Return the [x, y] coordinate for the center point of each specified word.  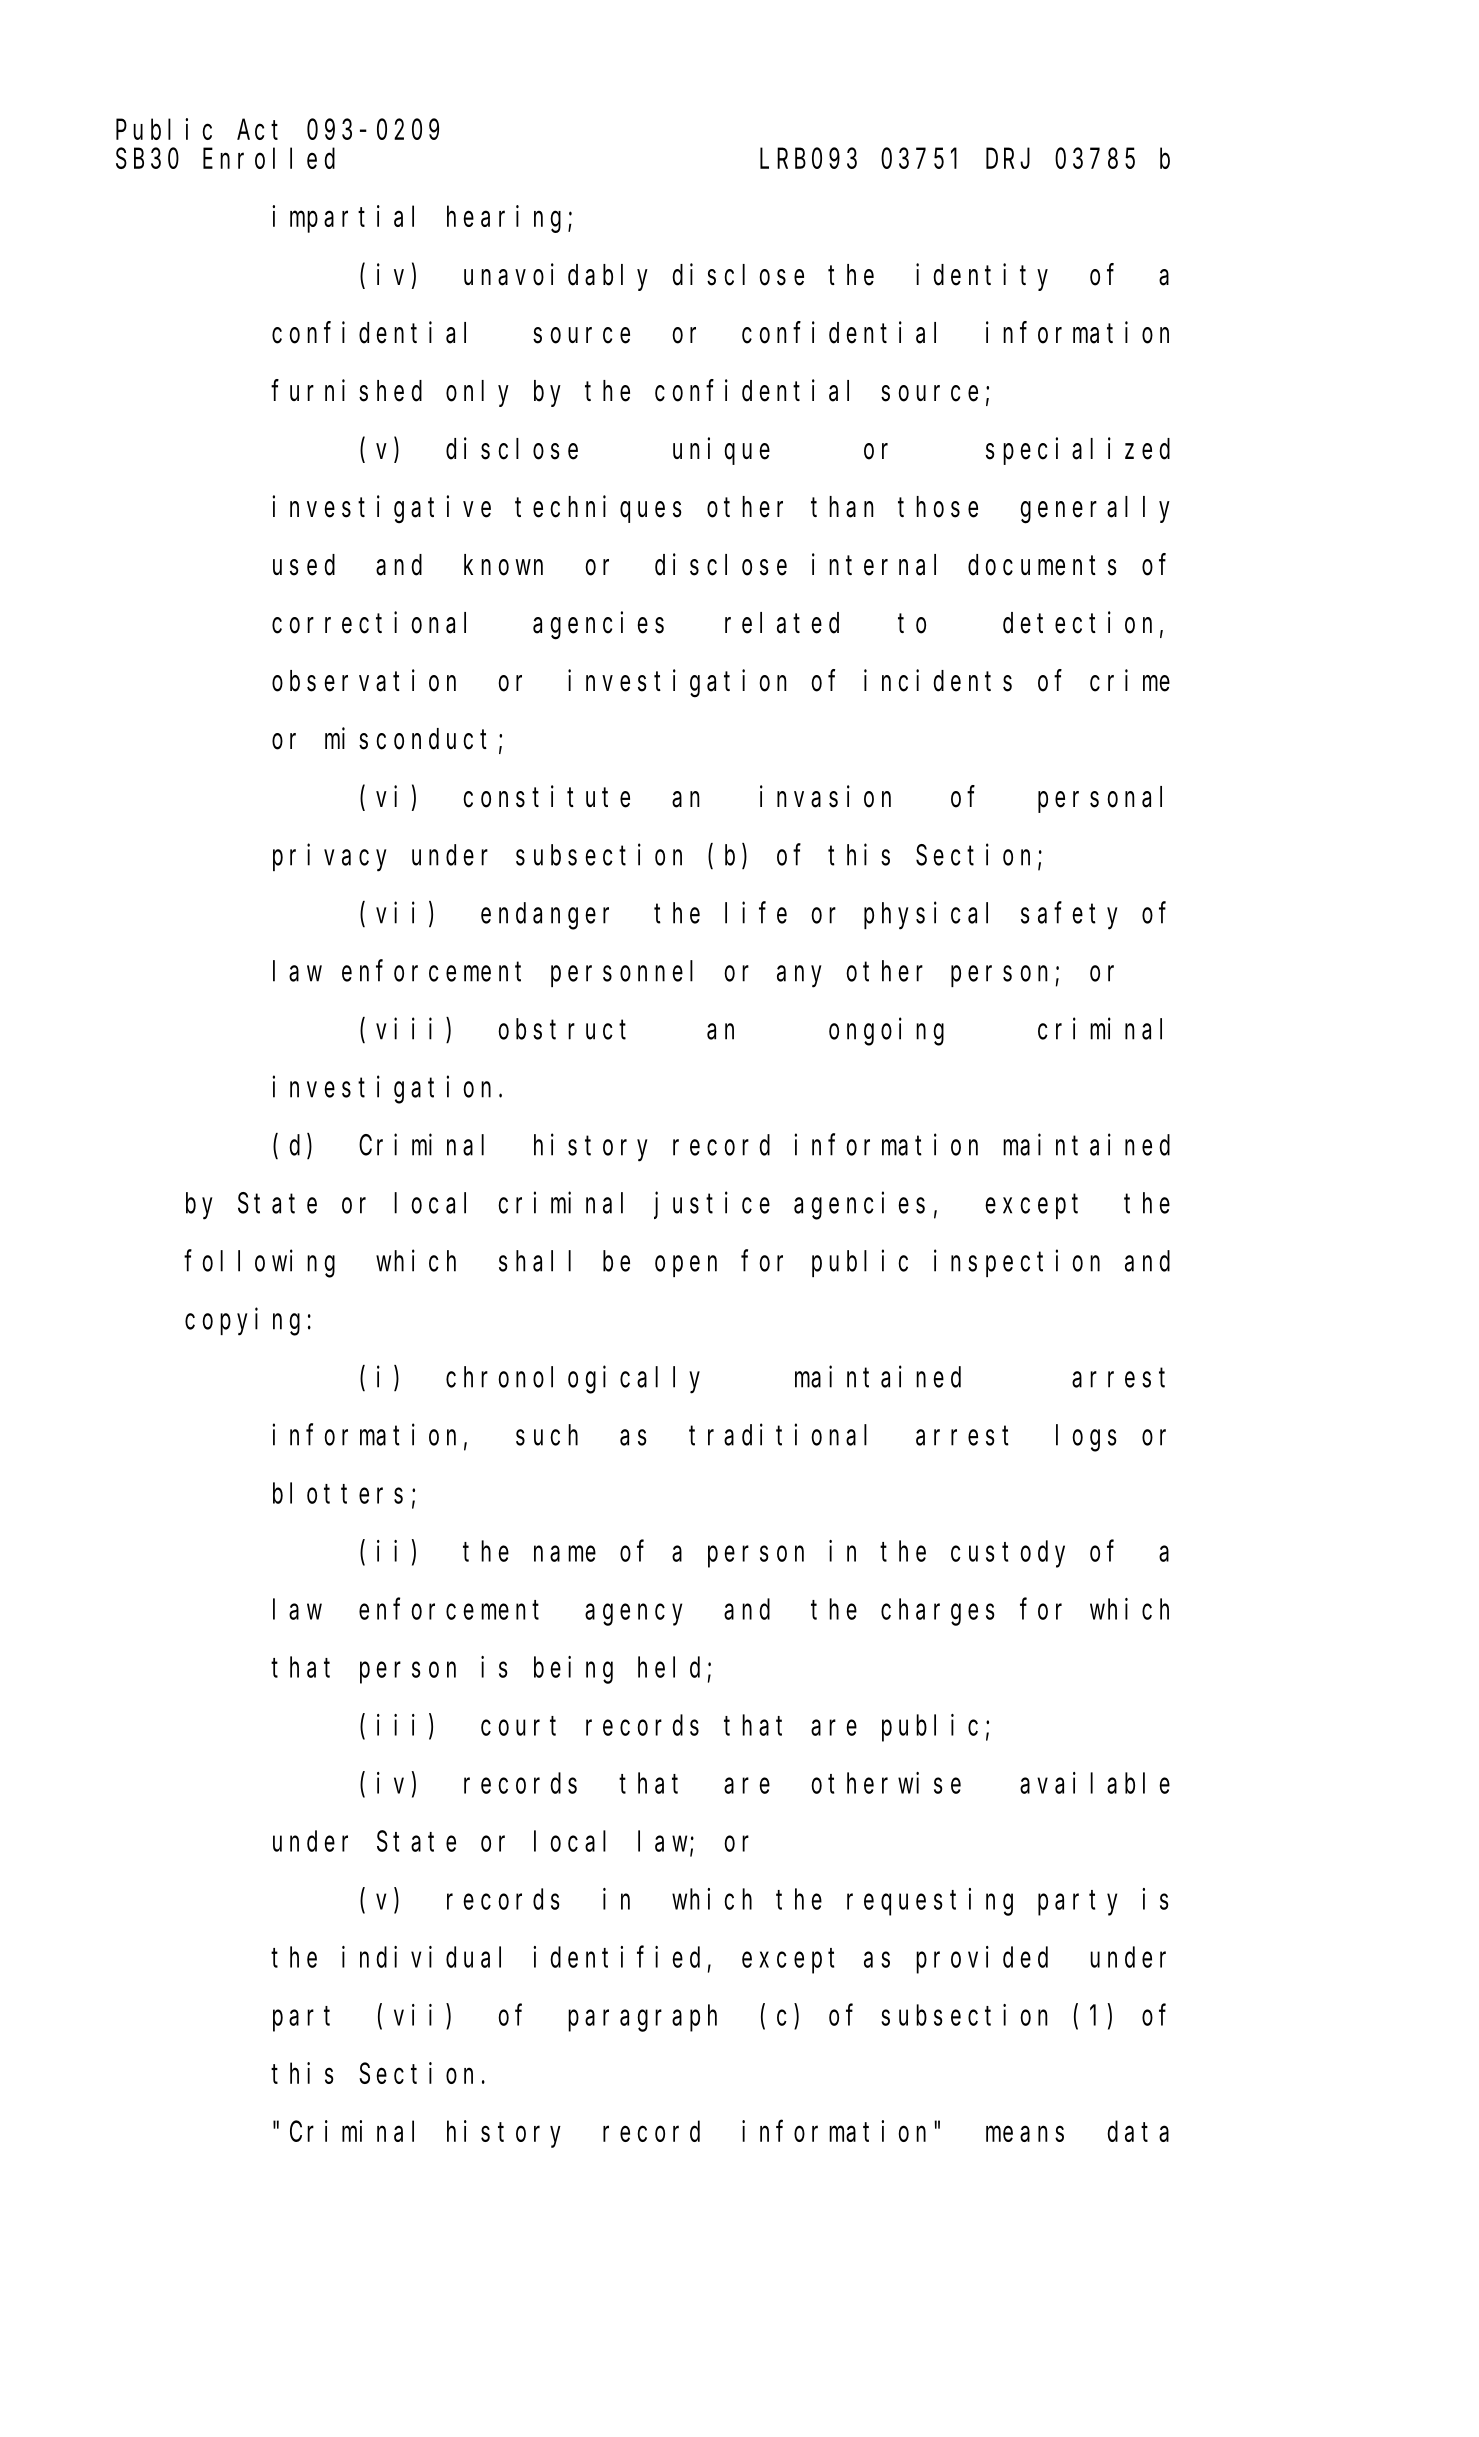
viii [404, 1029]
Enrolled [269, 158]
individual [421, 1957]
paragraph [642, 2018]
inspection [1017, 1263]
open [686, 1266]
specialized [1078, 451]
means [1025, 2134]
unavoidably [556, 277]
